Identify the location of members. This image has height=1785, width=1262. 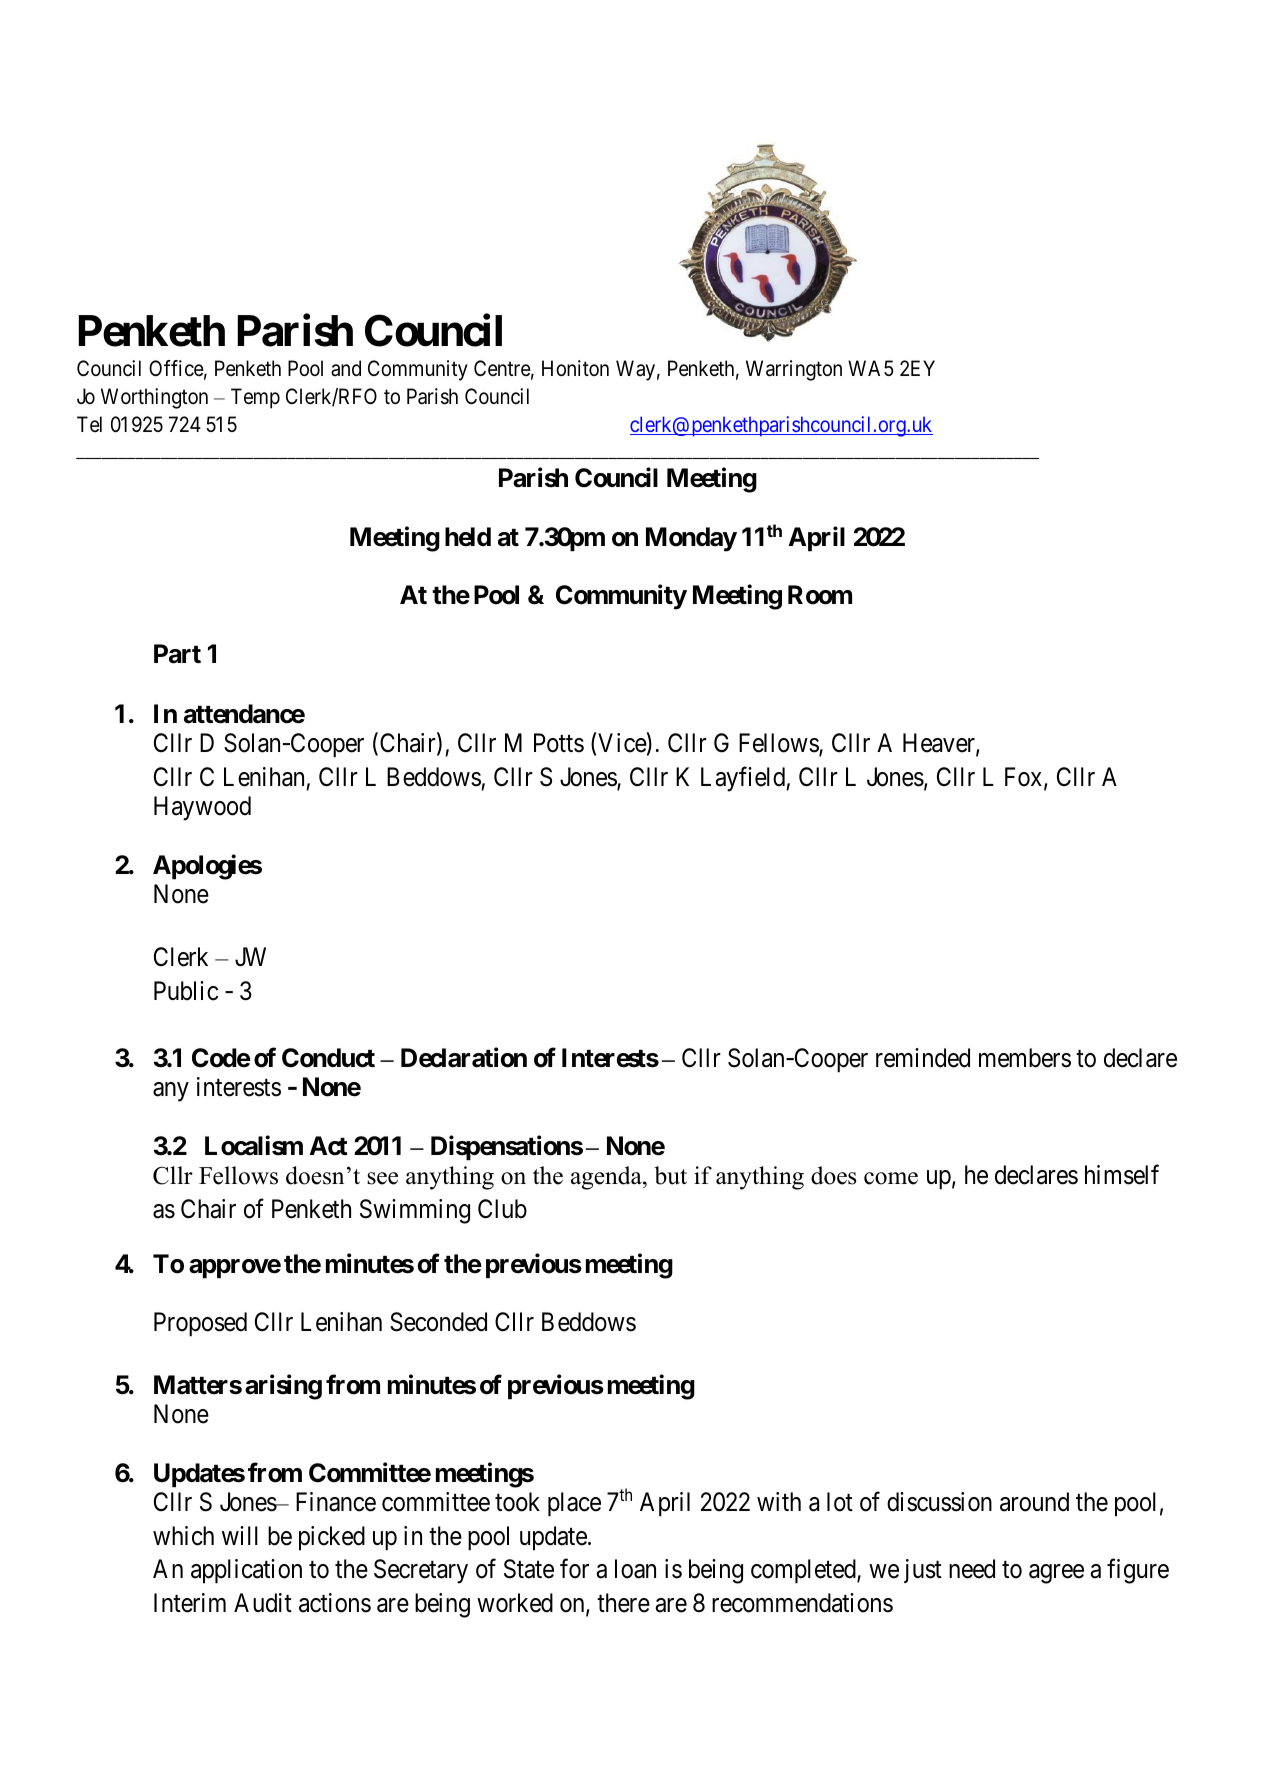
(1025, 1058).
